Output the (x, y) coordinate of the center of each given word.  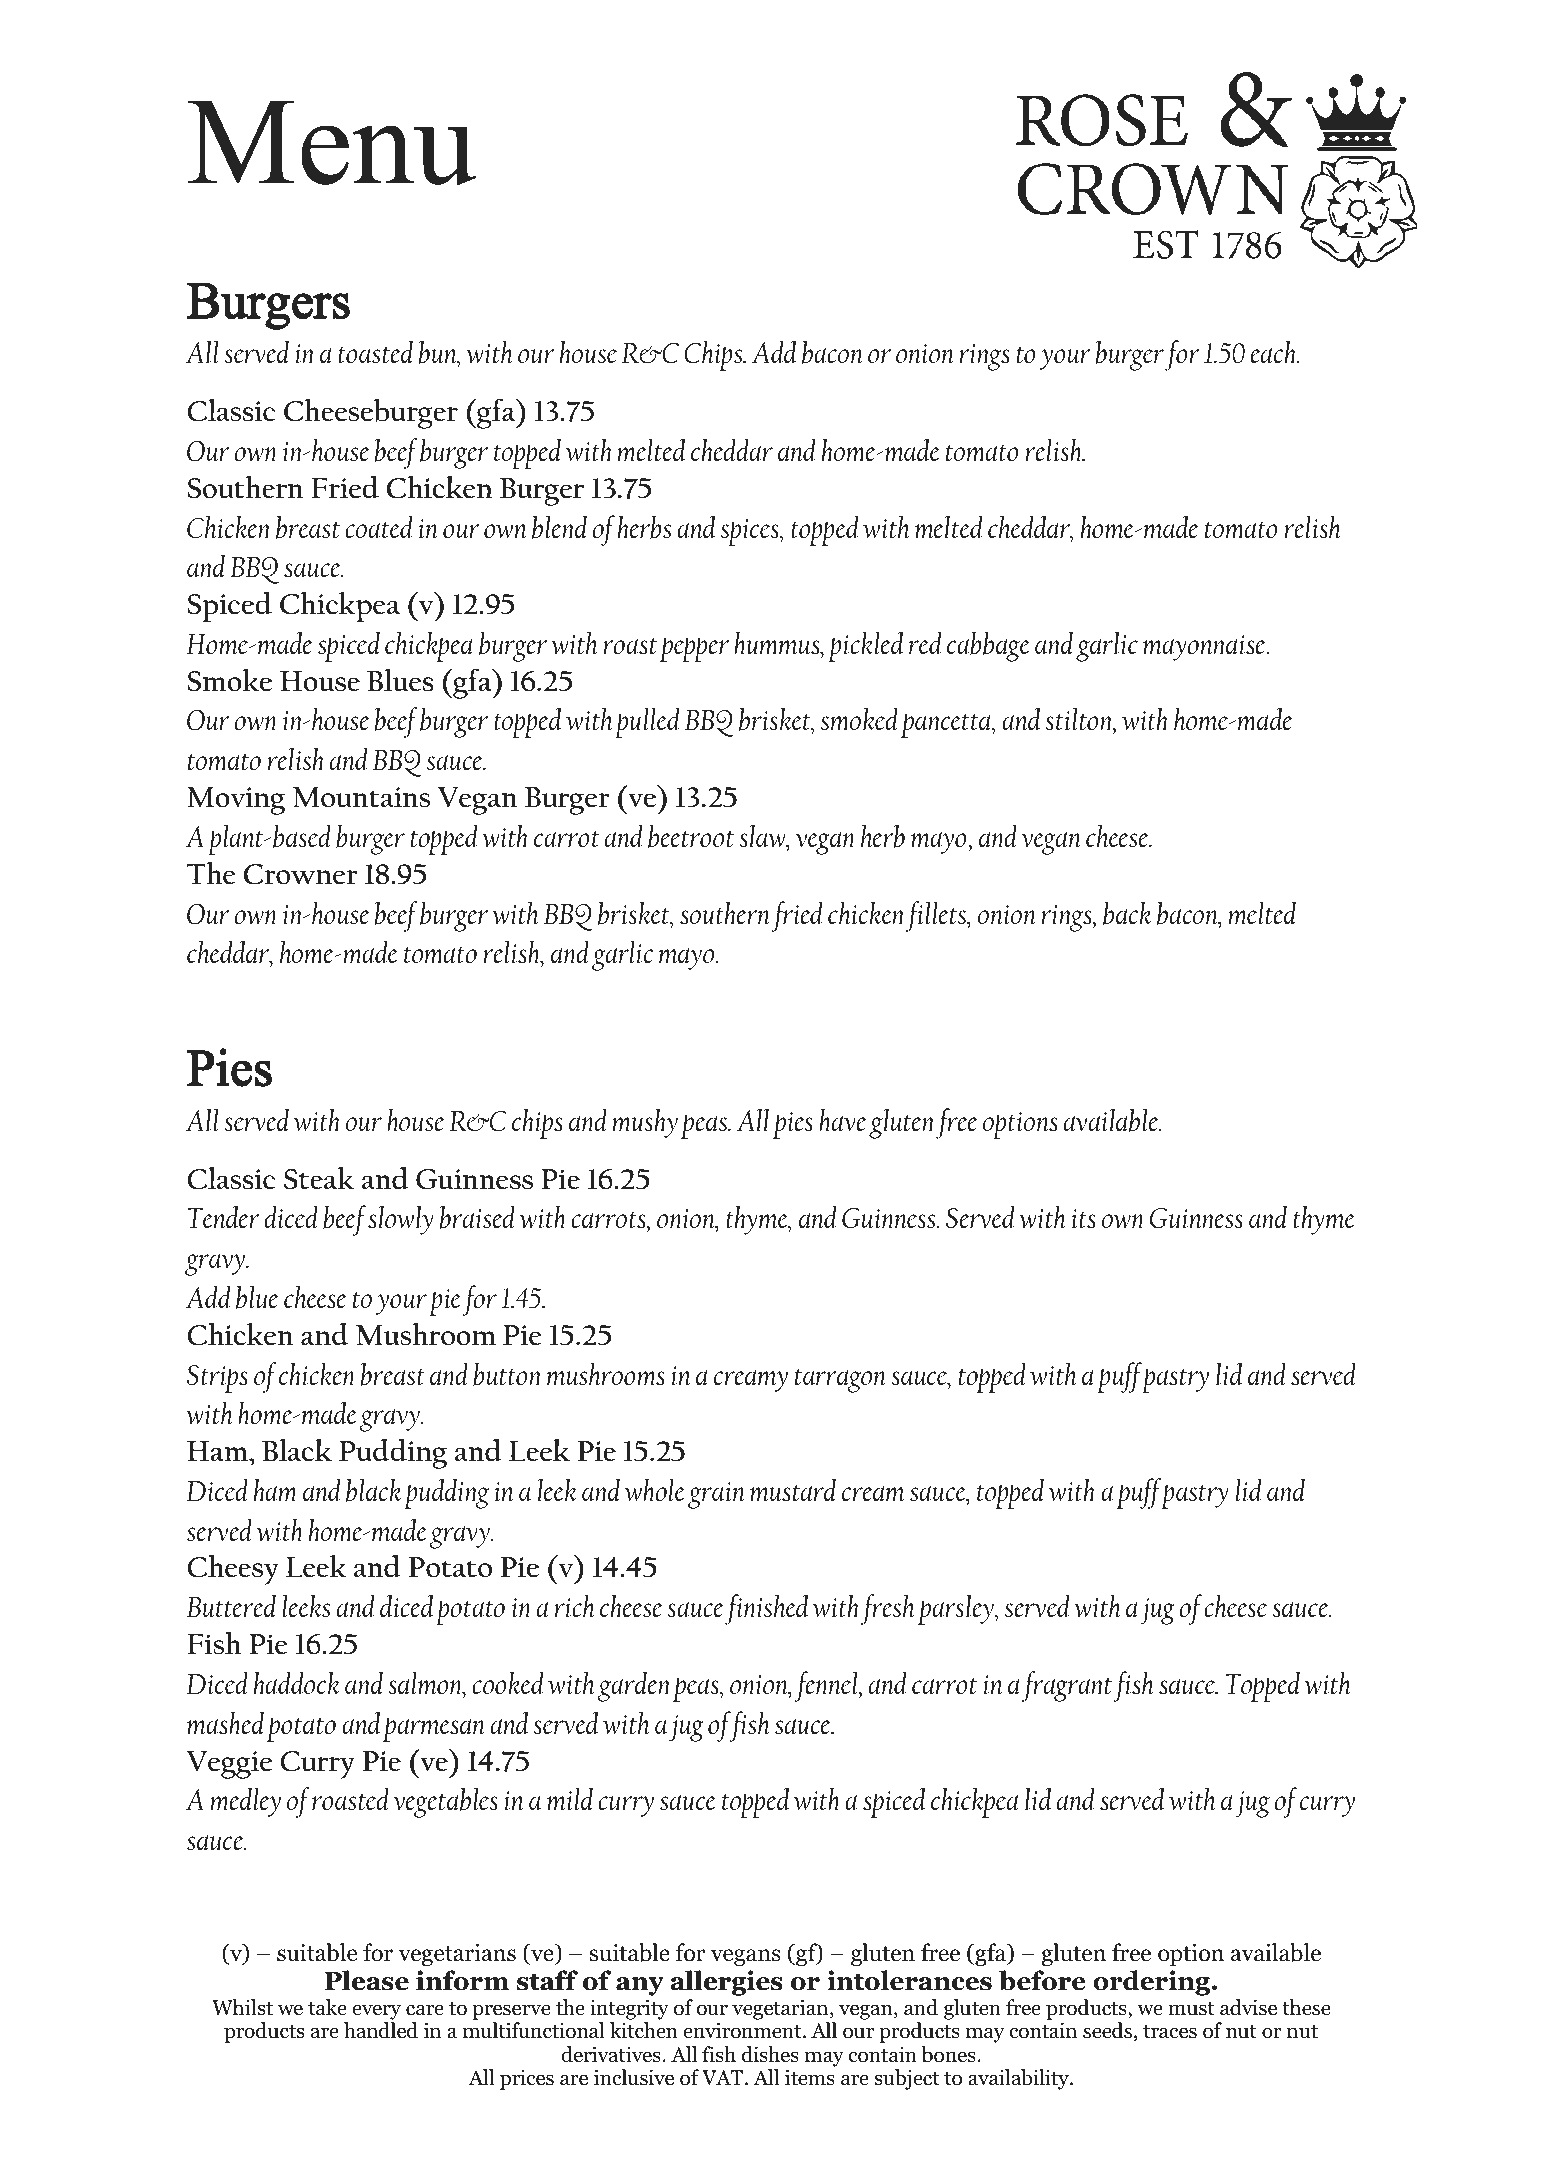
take (327, 2007)
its (1083, 1218)
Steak (319, 1178)
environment (743, 2030)
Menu (332, 142)
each (1274, 352)
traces (1170, 2032)
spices (751, 532)
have (842, 1120)
